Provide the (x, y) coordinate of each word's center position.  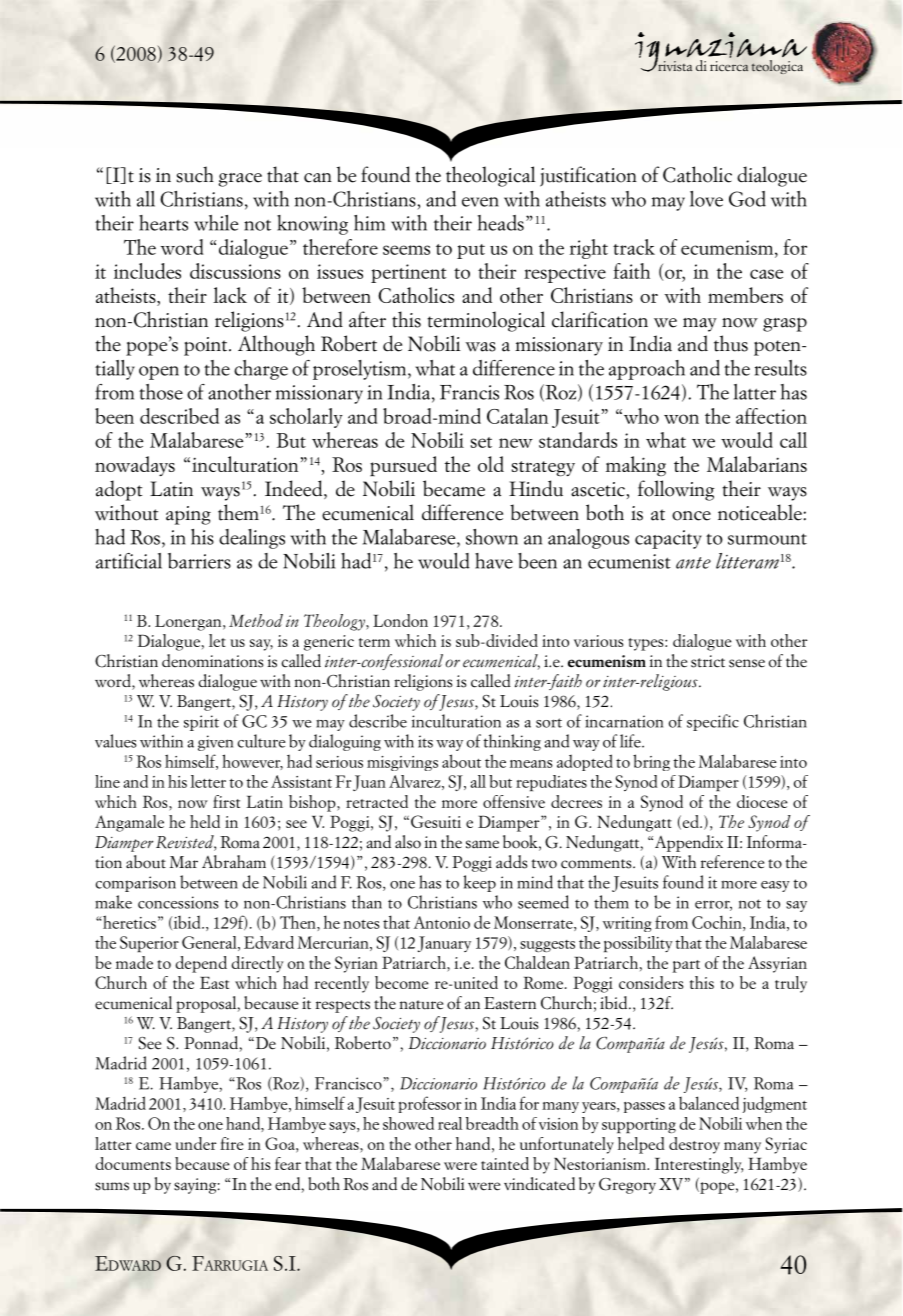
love (706, 199)
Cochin (718, 923)
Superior (149, 944)
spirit (201, 723)
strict (708, 661)
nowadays (135, 466)
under (196, 1143)
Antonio (442, 922)
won (681, 419)
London (400, 620)
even (480, 202)
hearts (163, 223)
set (481, 442)
